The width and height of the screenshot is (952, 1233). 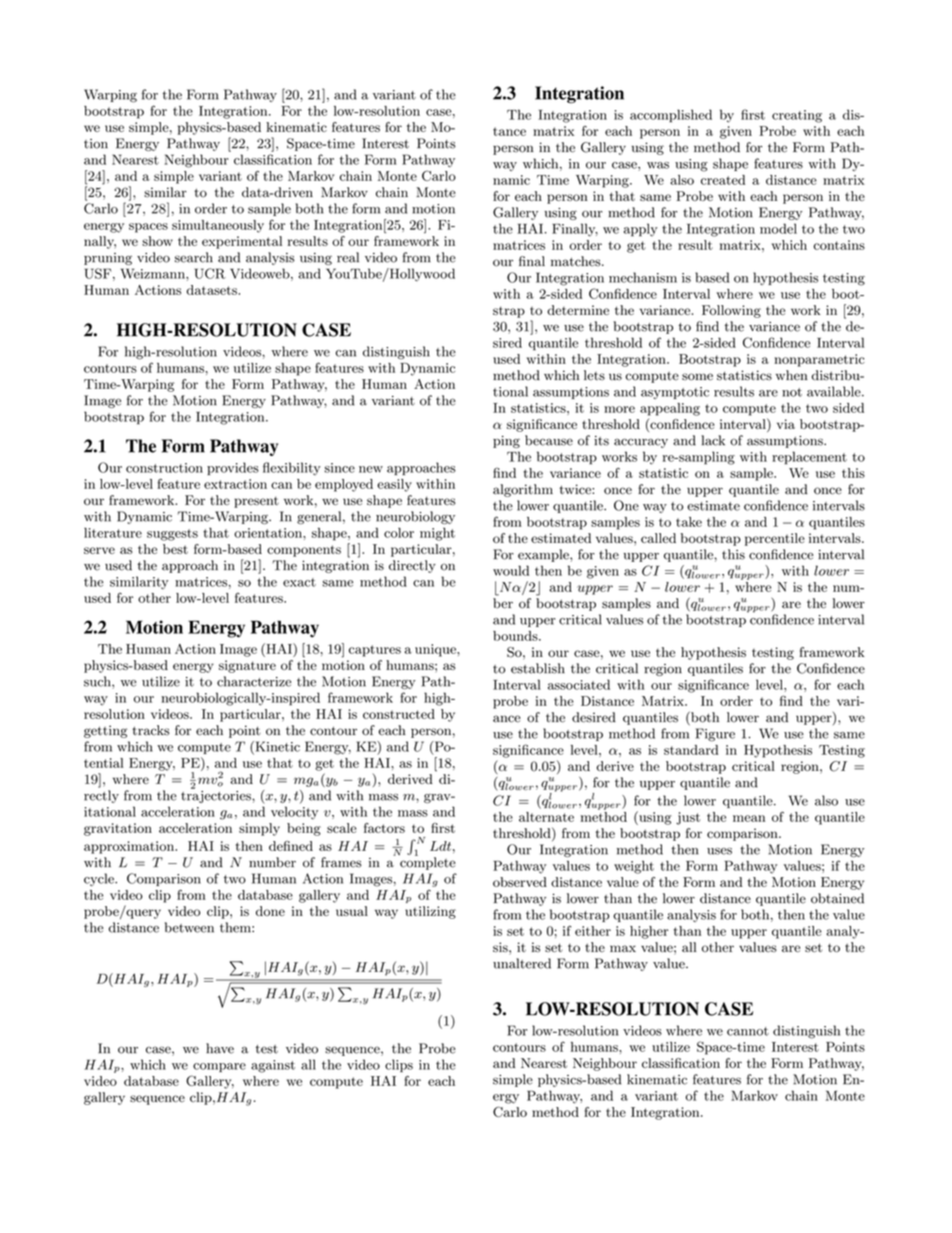 I want to click on trajectories, so click(x=217, y=795).
